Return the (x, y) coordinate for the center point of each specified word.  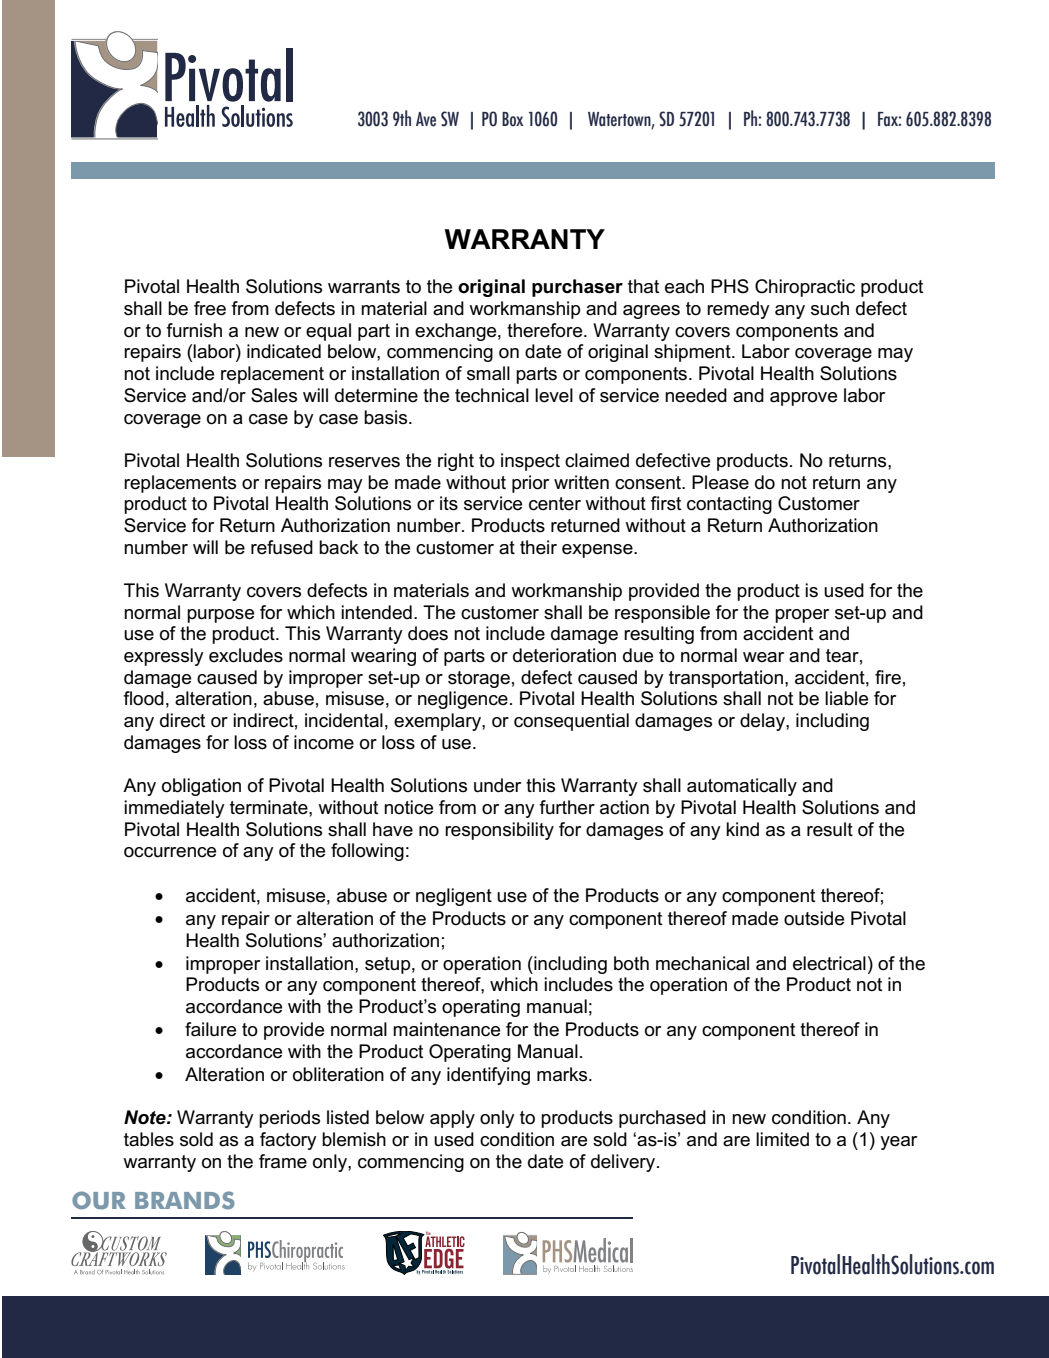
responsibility (499, 831)
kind (742, 829)
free (210, 308)
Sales (274, 395)
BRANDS (185, 1200)
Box (512, 119)
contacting (729, 505)
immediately (174, 809)
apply (452, 1119)
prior (530, 484)
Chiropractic (805, 288)
